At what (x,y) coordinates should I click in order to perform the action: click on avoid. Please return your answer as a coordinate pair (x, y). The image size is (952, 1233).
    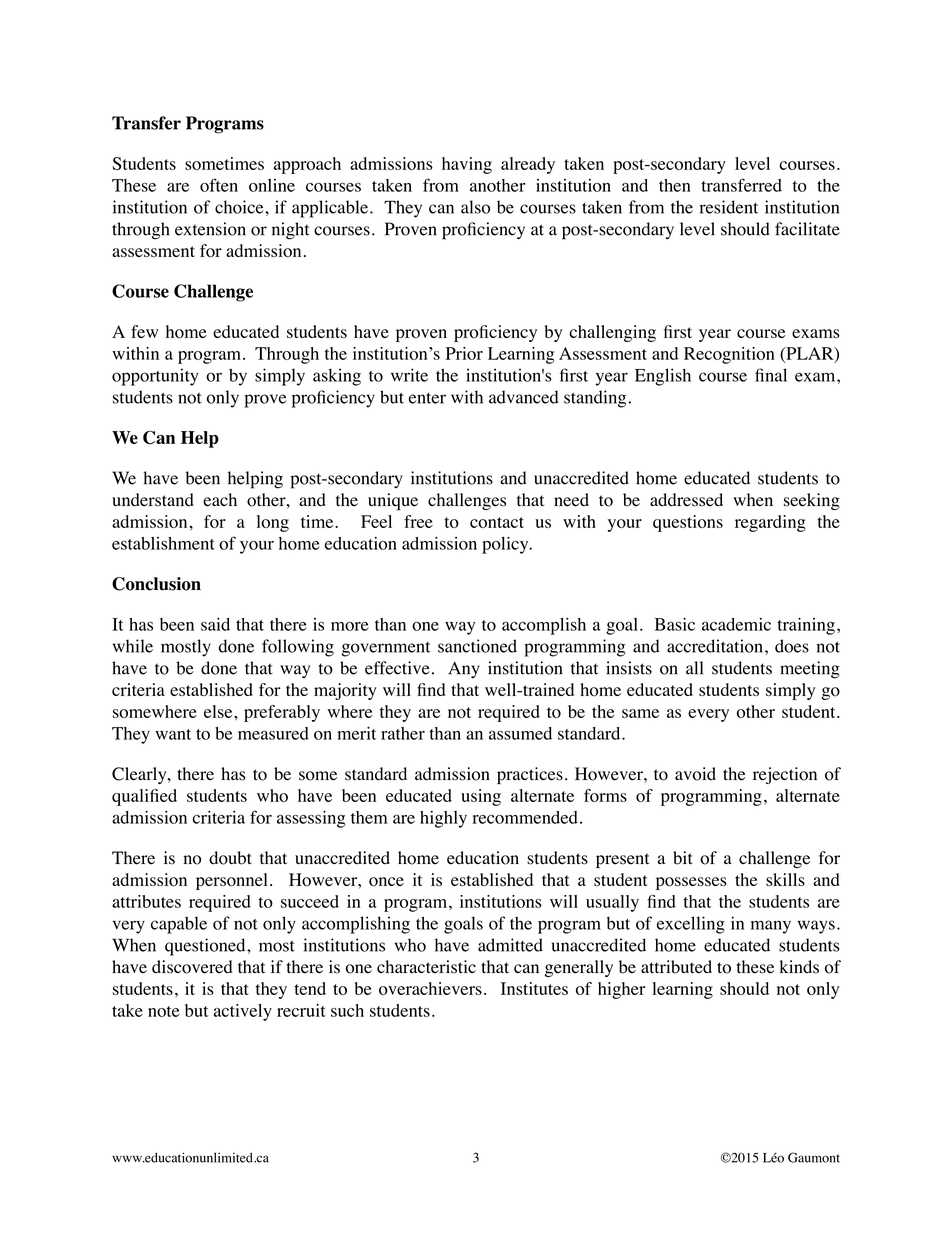
    Looking at the image, I should click on (695, 774).
